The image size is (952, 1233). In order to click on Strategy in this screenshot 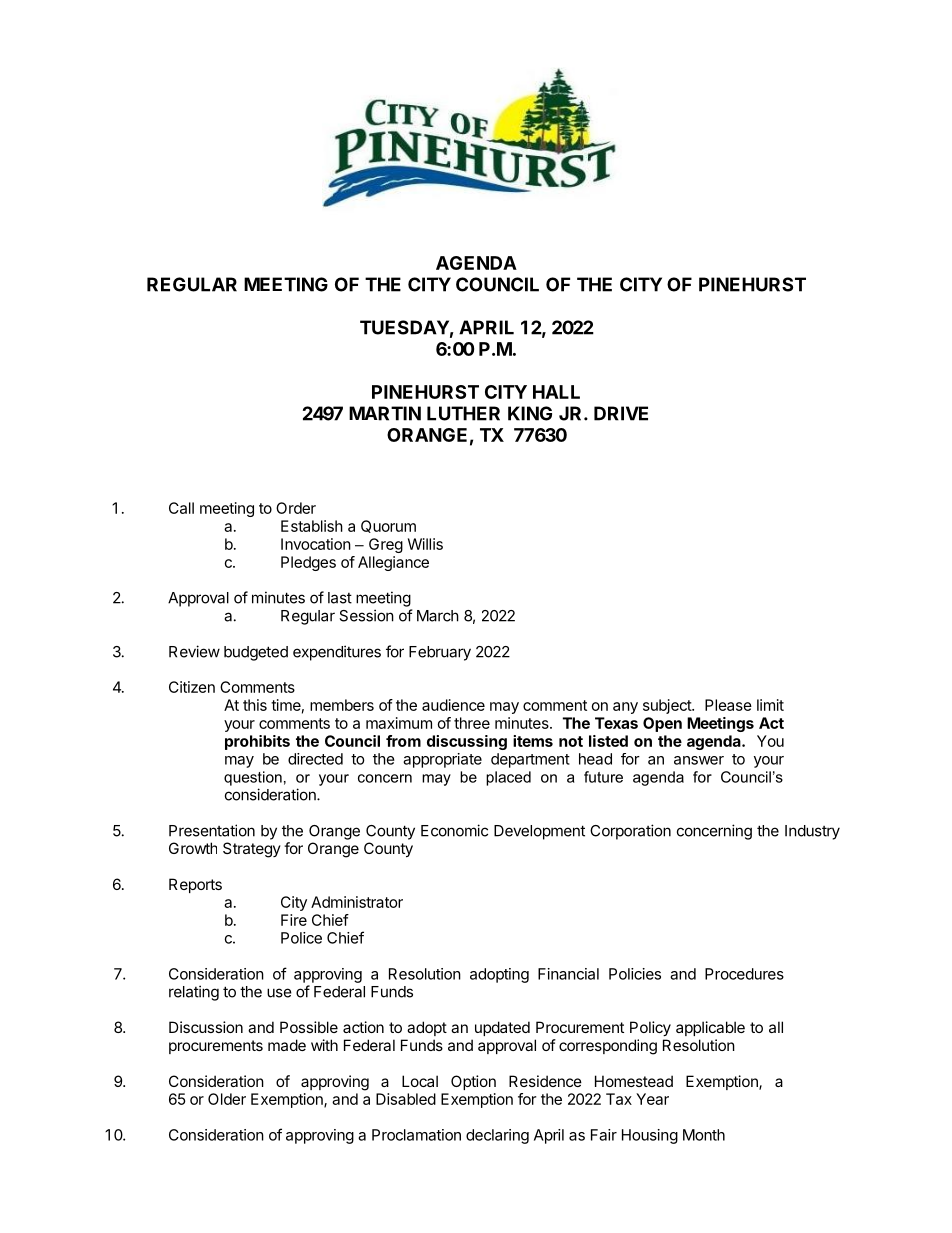, I will do `click(252, 850)`.
